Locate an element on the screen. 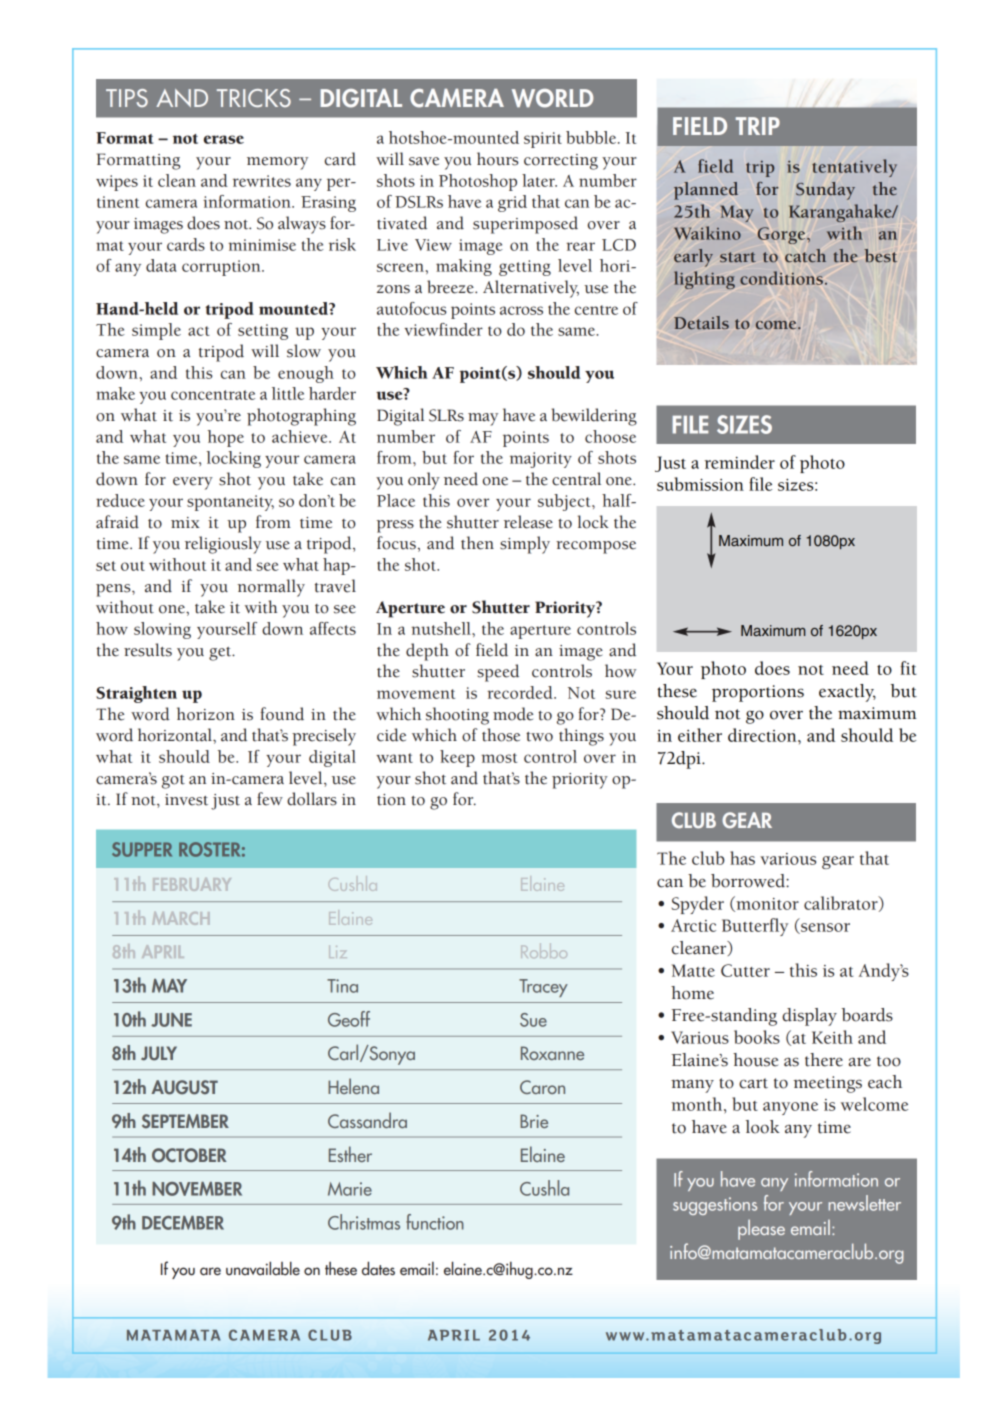 This screenshot has height=1426, width=1008. DECEMBER is located at coordinates (183, 1223).
